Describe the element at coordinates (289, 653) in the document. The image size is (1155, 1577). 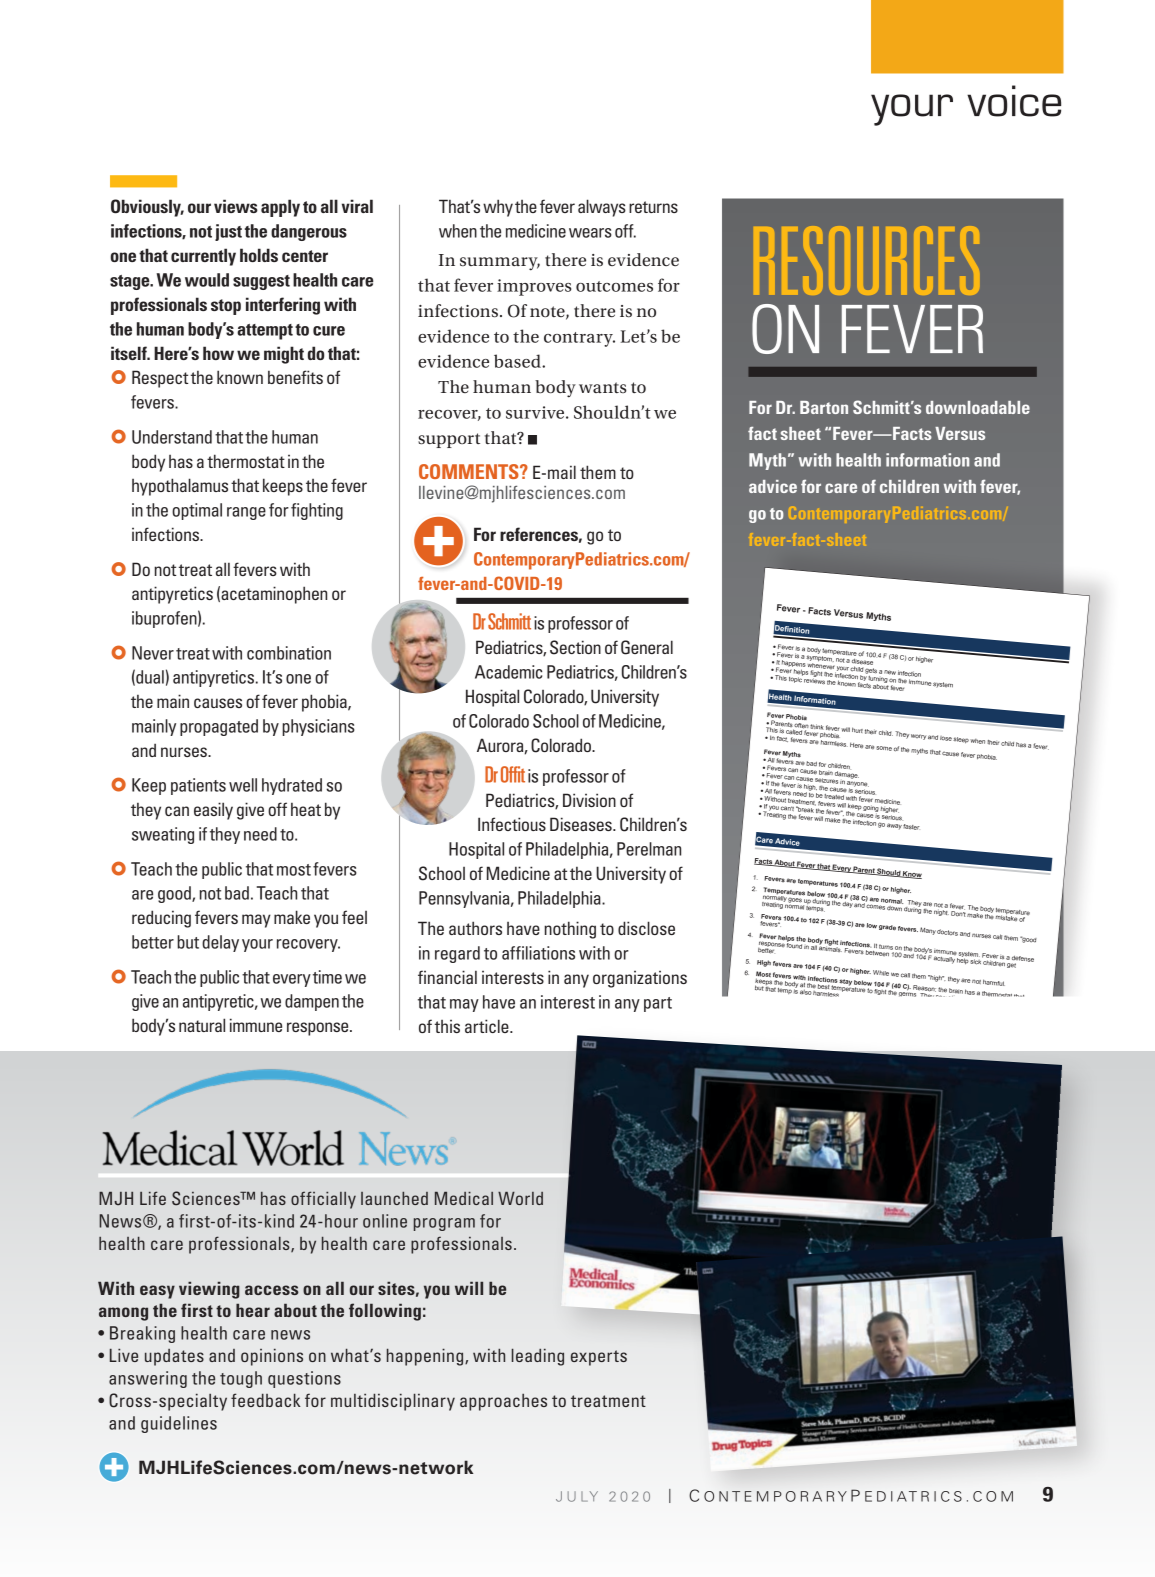
I see `combination` at that location.
